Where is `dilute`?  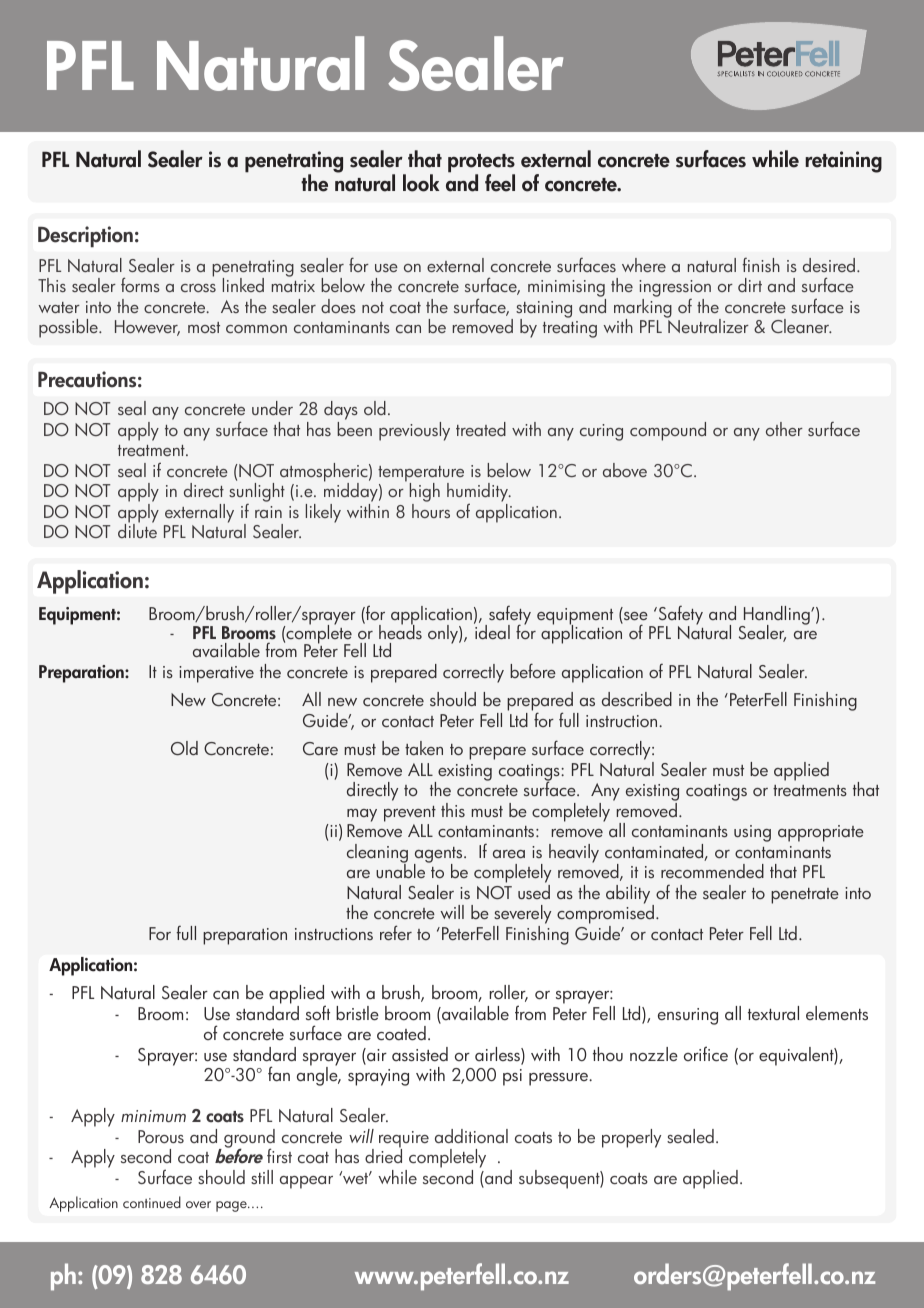 dilute is located at coordinates (137, 530).
